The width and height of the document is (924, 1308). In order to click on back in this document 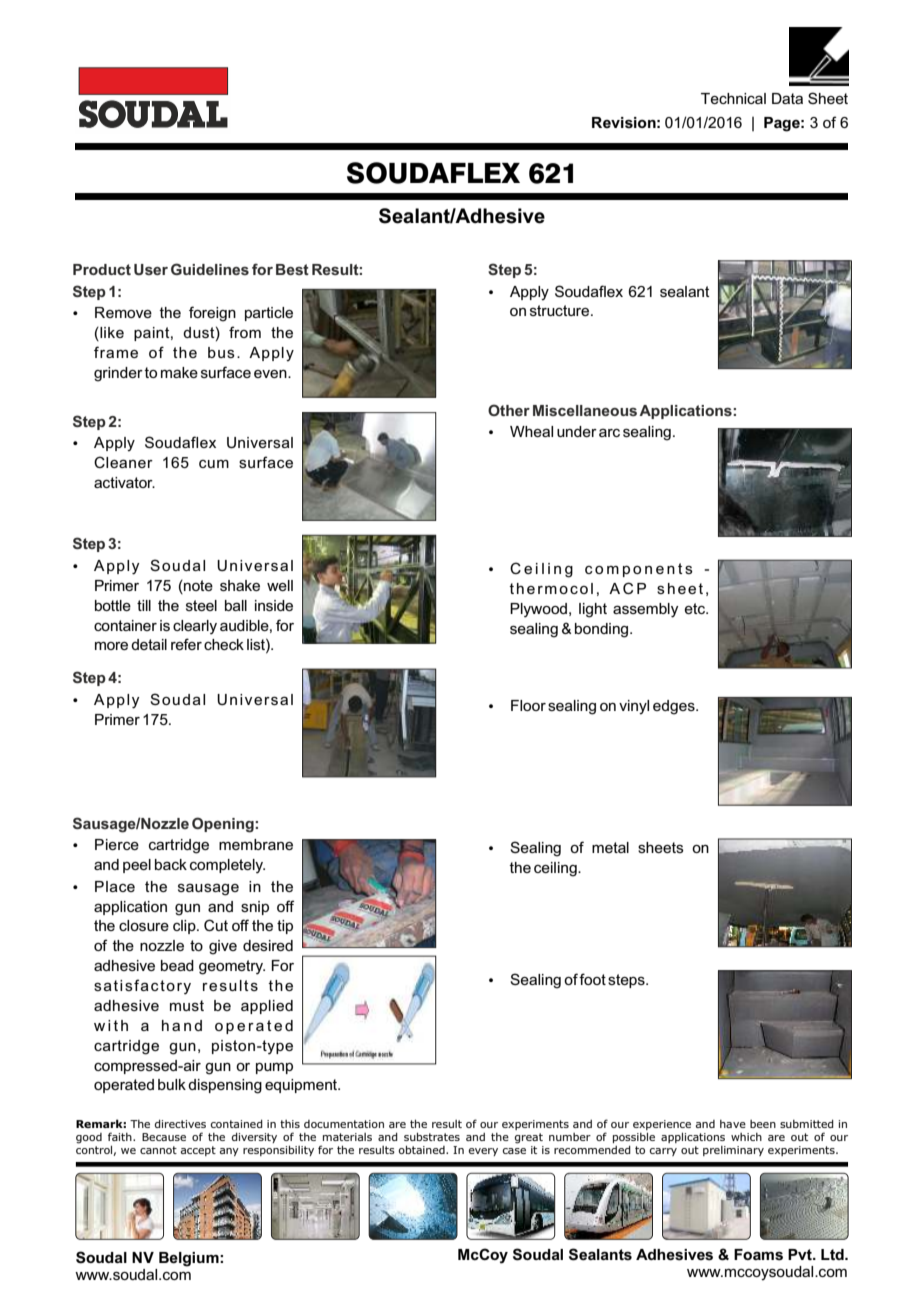, I will do `click(171, 864)`.
